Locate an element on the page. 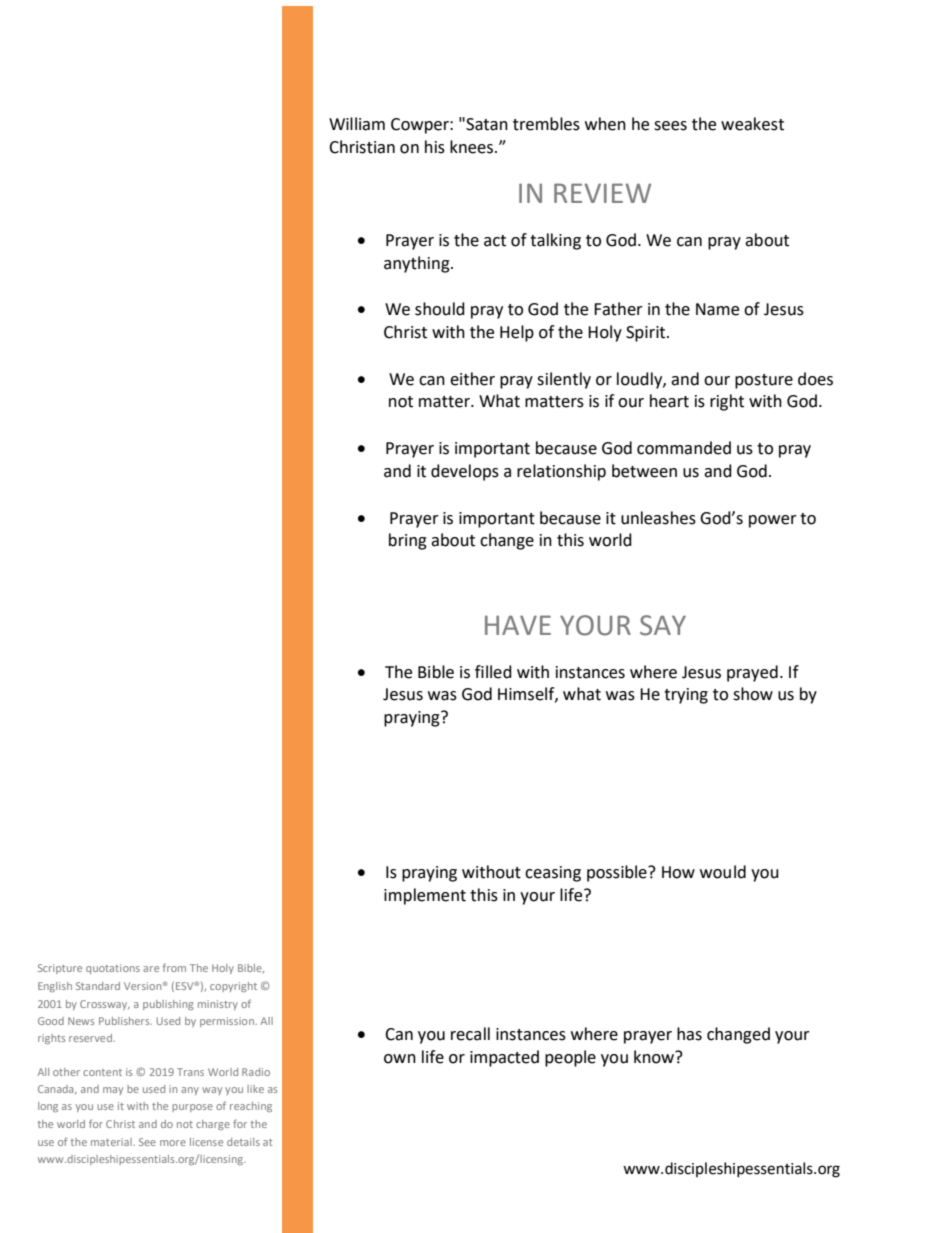  would is located at coordinates (723, 872).
